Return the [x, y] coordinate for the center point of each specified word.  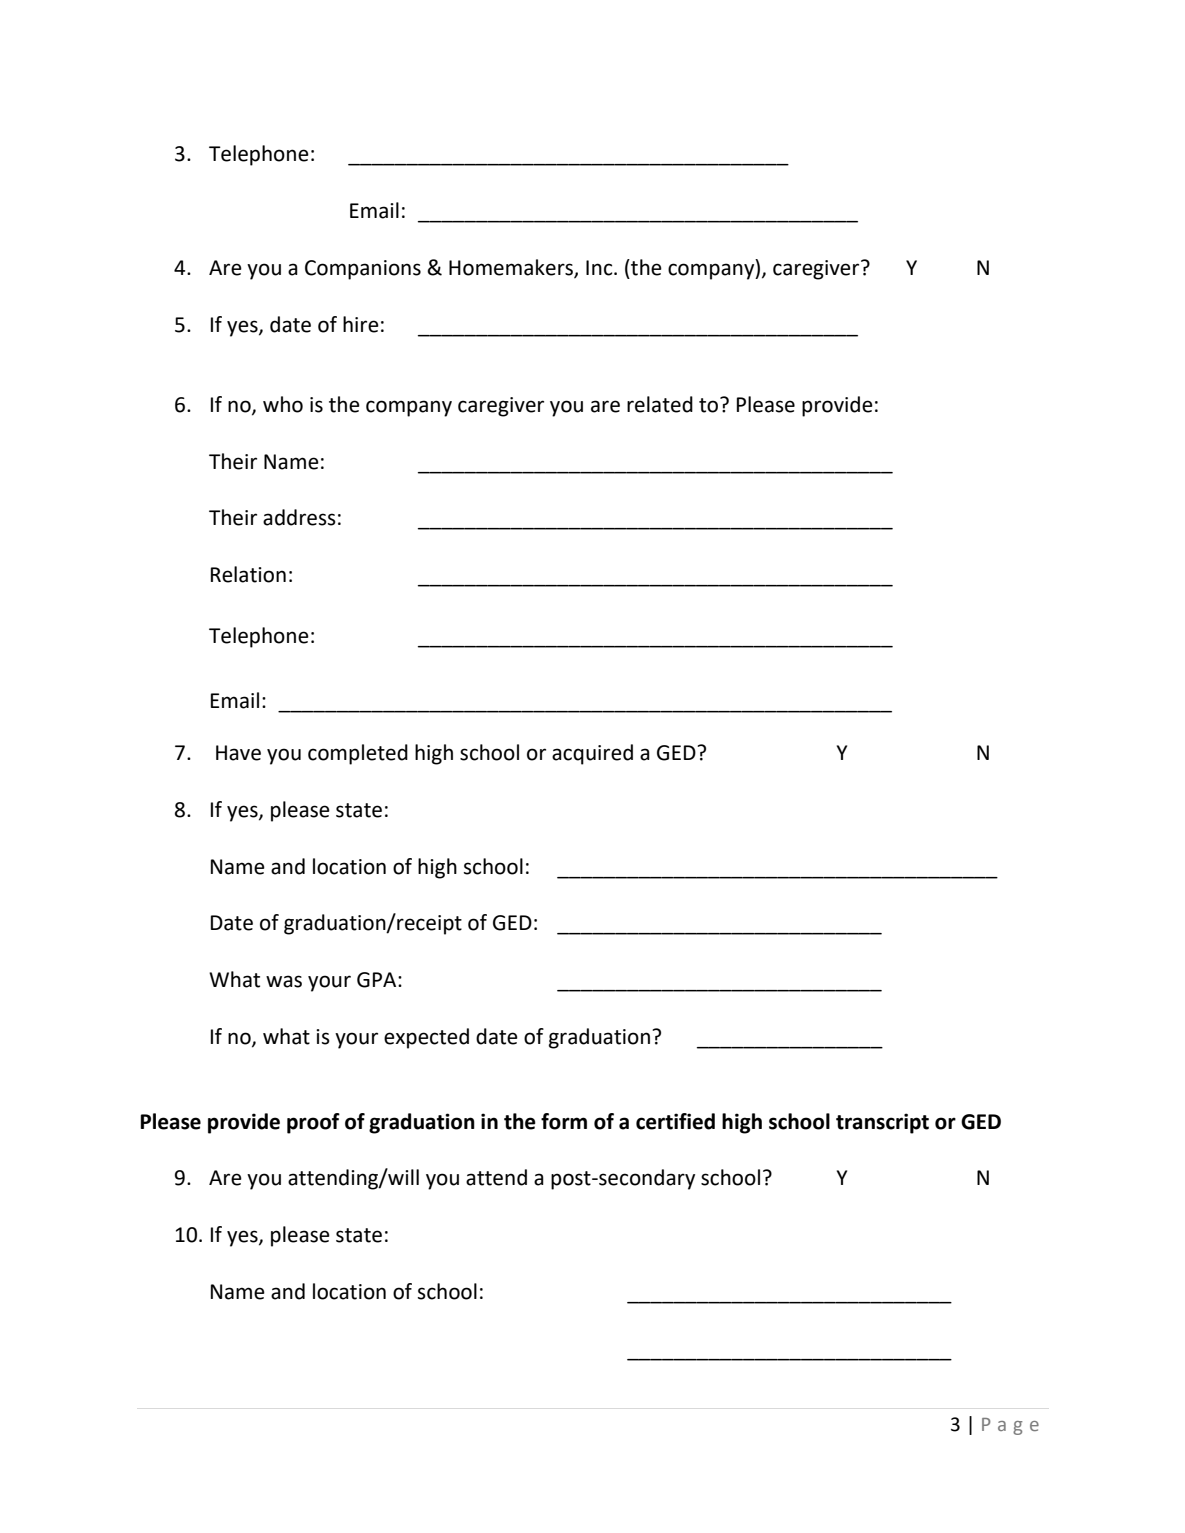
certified [675, 1121]
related [660, 404]
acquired [592, 754]
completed [358, 754]
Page [1010, 1426]
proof [313, 1123]
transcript [882, 1123]
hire [361, 324]
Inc [600, 268]
